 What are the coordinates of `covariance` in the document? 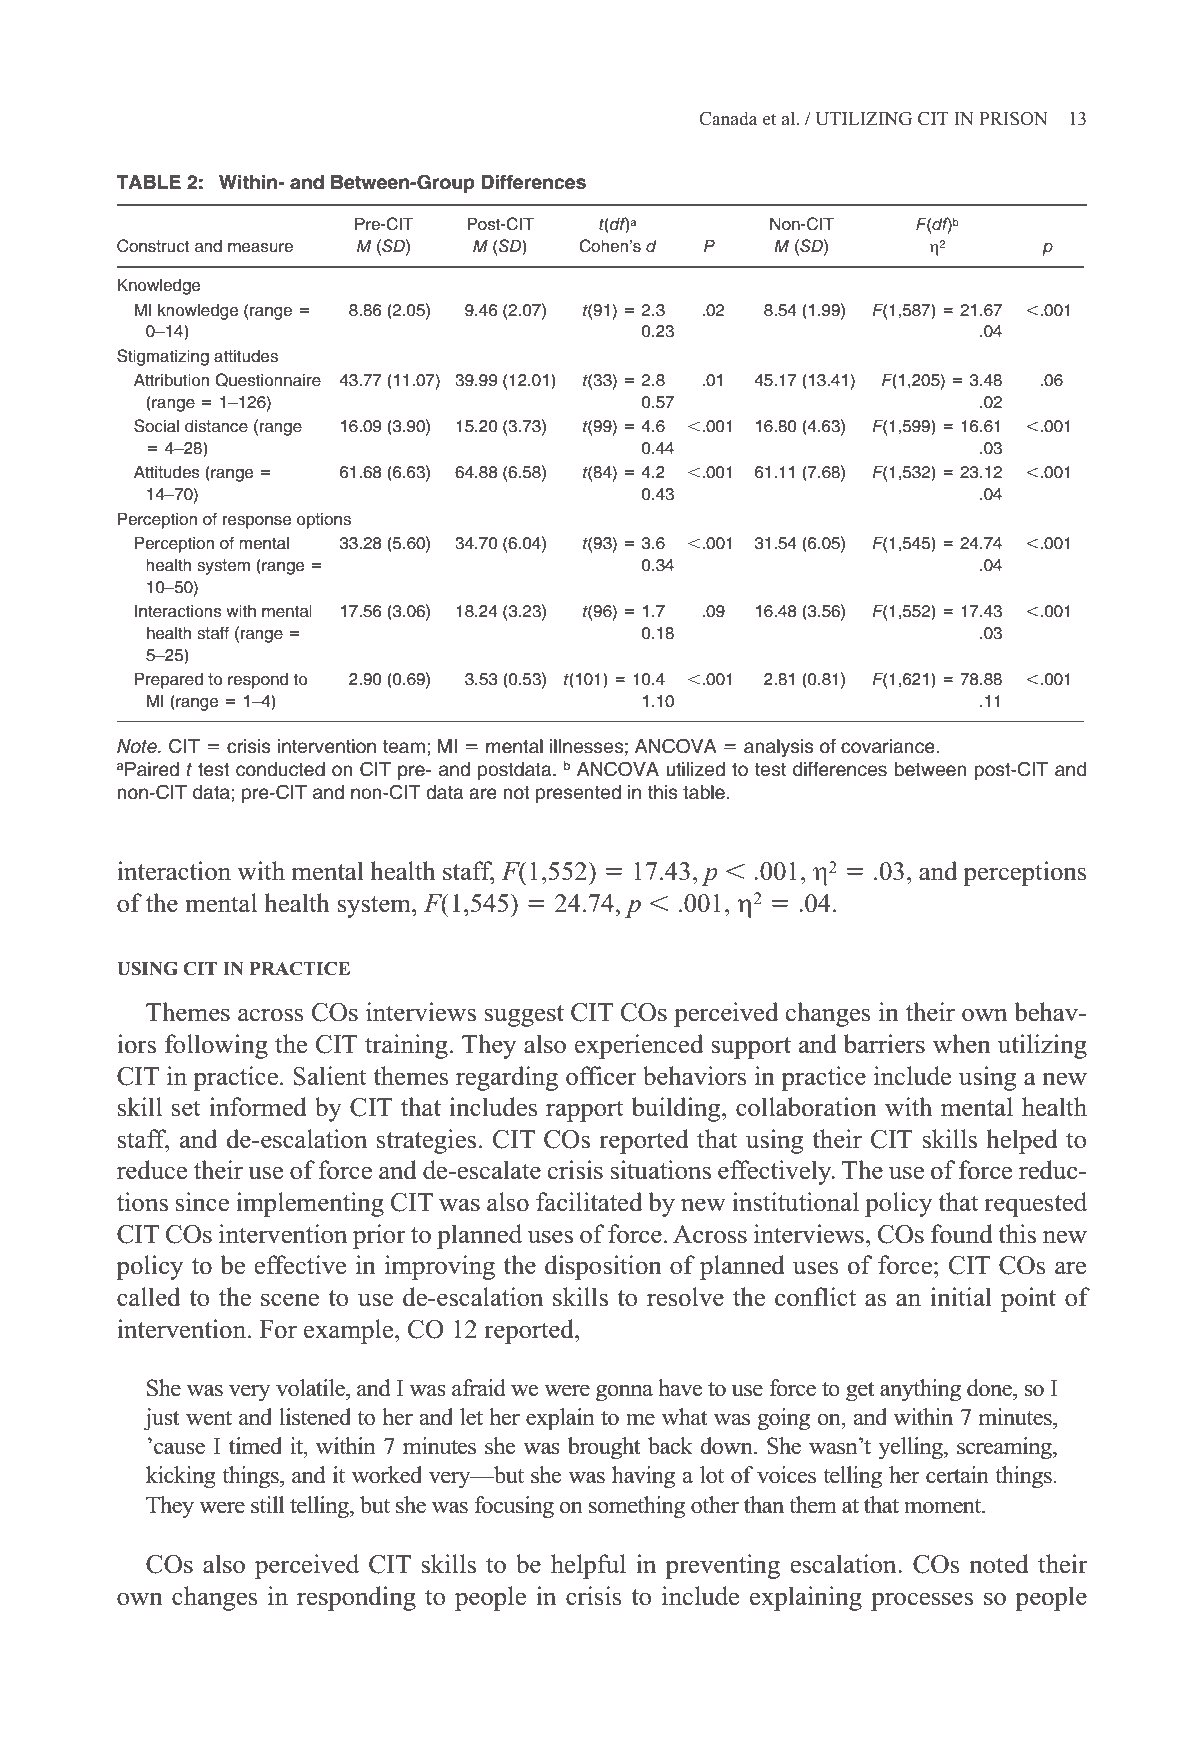 It's located at (889, 746).
